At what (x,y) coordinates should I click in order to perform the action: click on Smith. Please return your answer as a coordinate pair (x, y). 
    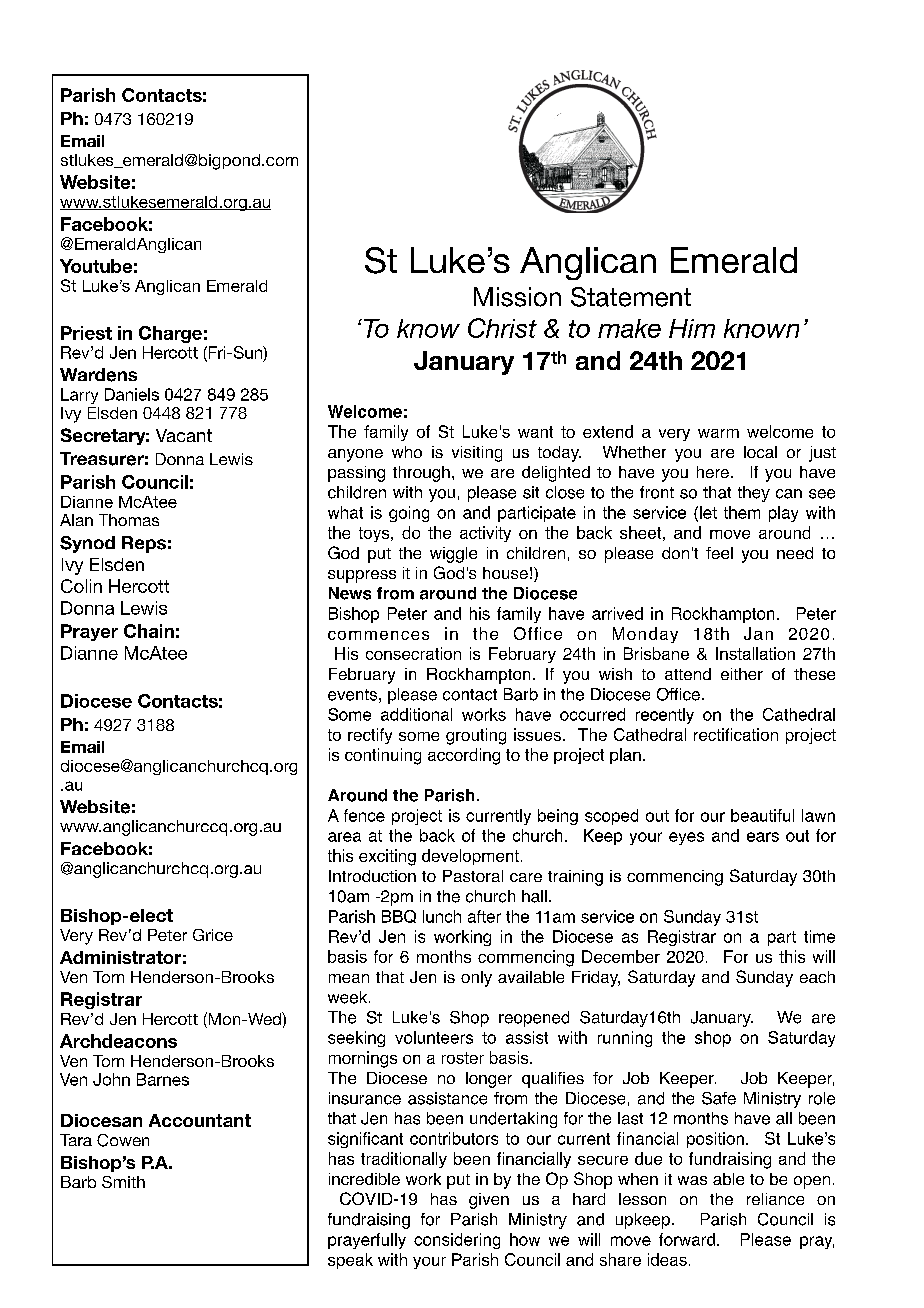
    Looking at the image, I should click on (123, 1182).
